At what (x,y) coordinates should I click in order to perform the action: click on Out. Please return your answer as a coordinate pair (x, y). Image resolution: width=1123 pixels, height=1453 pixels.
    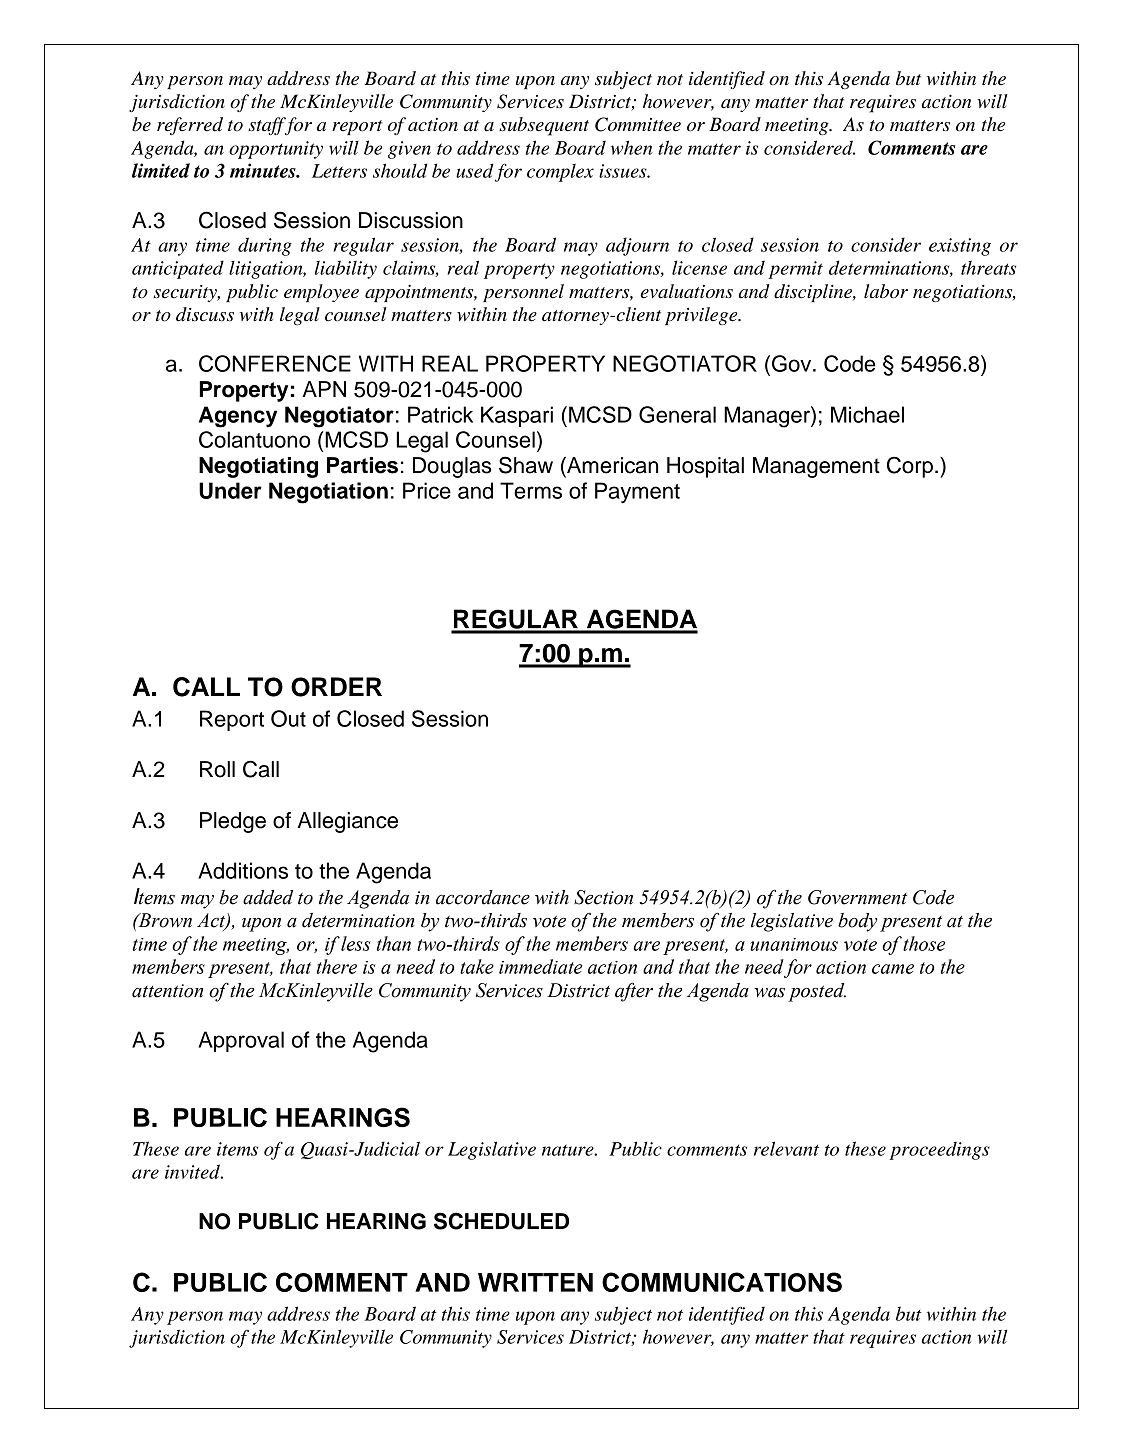
    Looking at the image, I should click on (288, 718).
